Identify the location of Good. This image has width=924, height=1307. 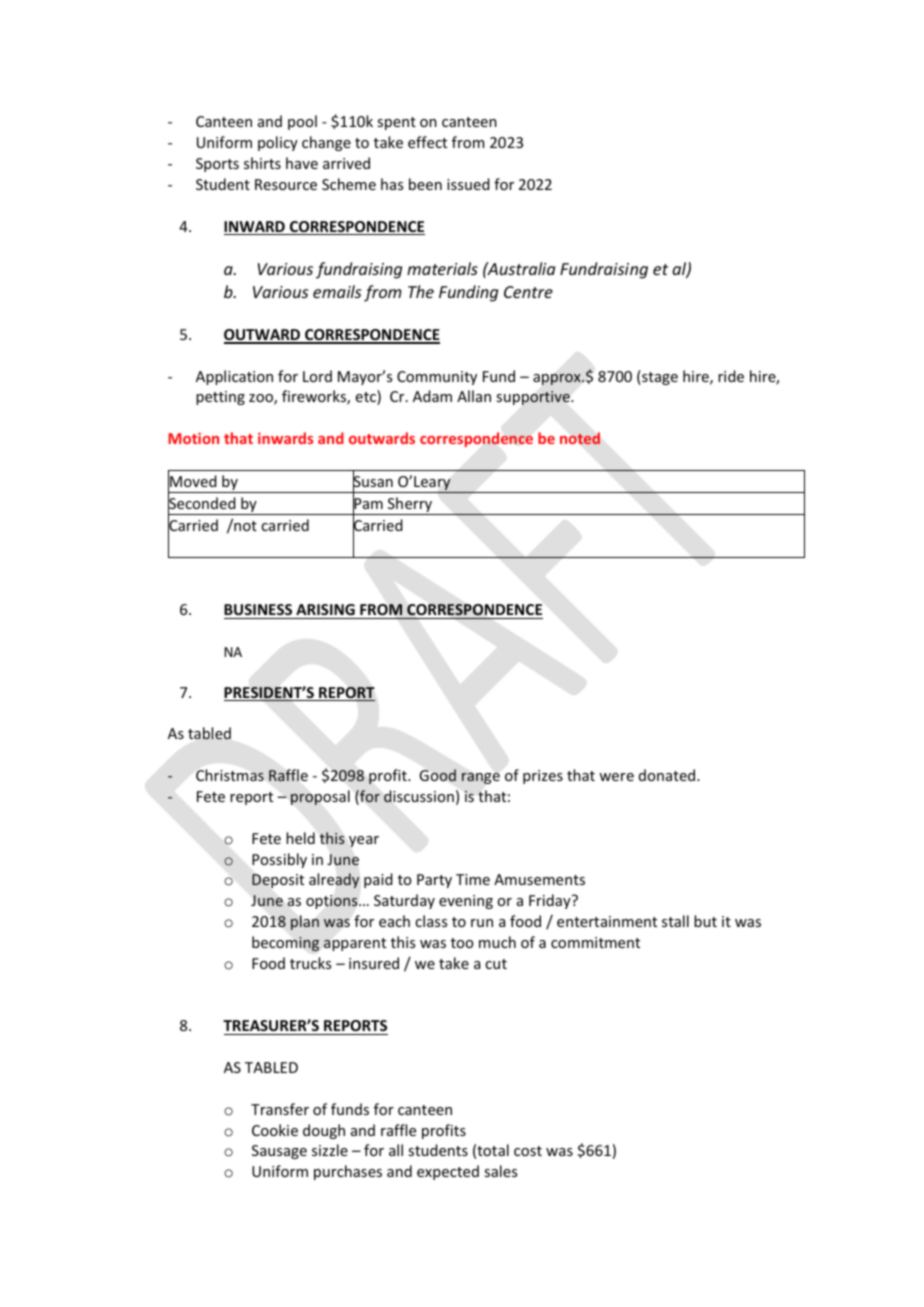
(438, 775).
